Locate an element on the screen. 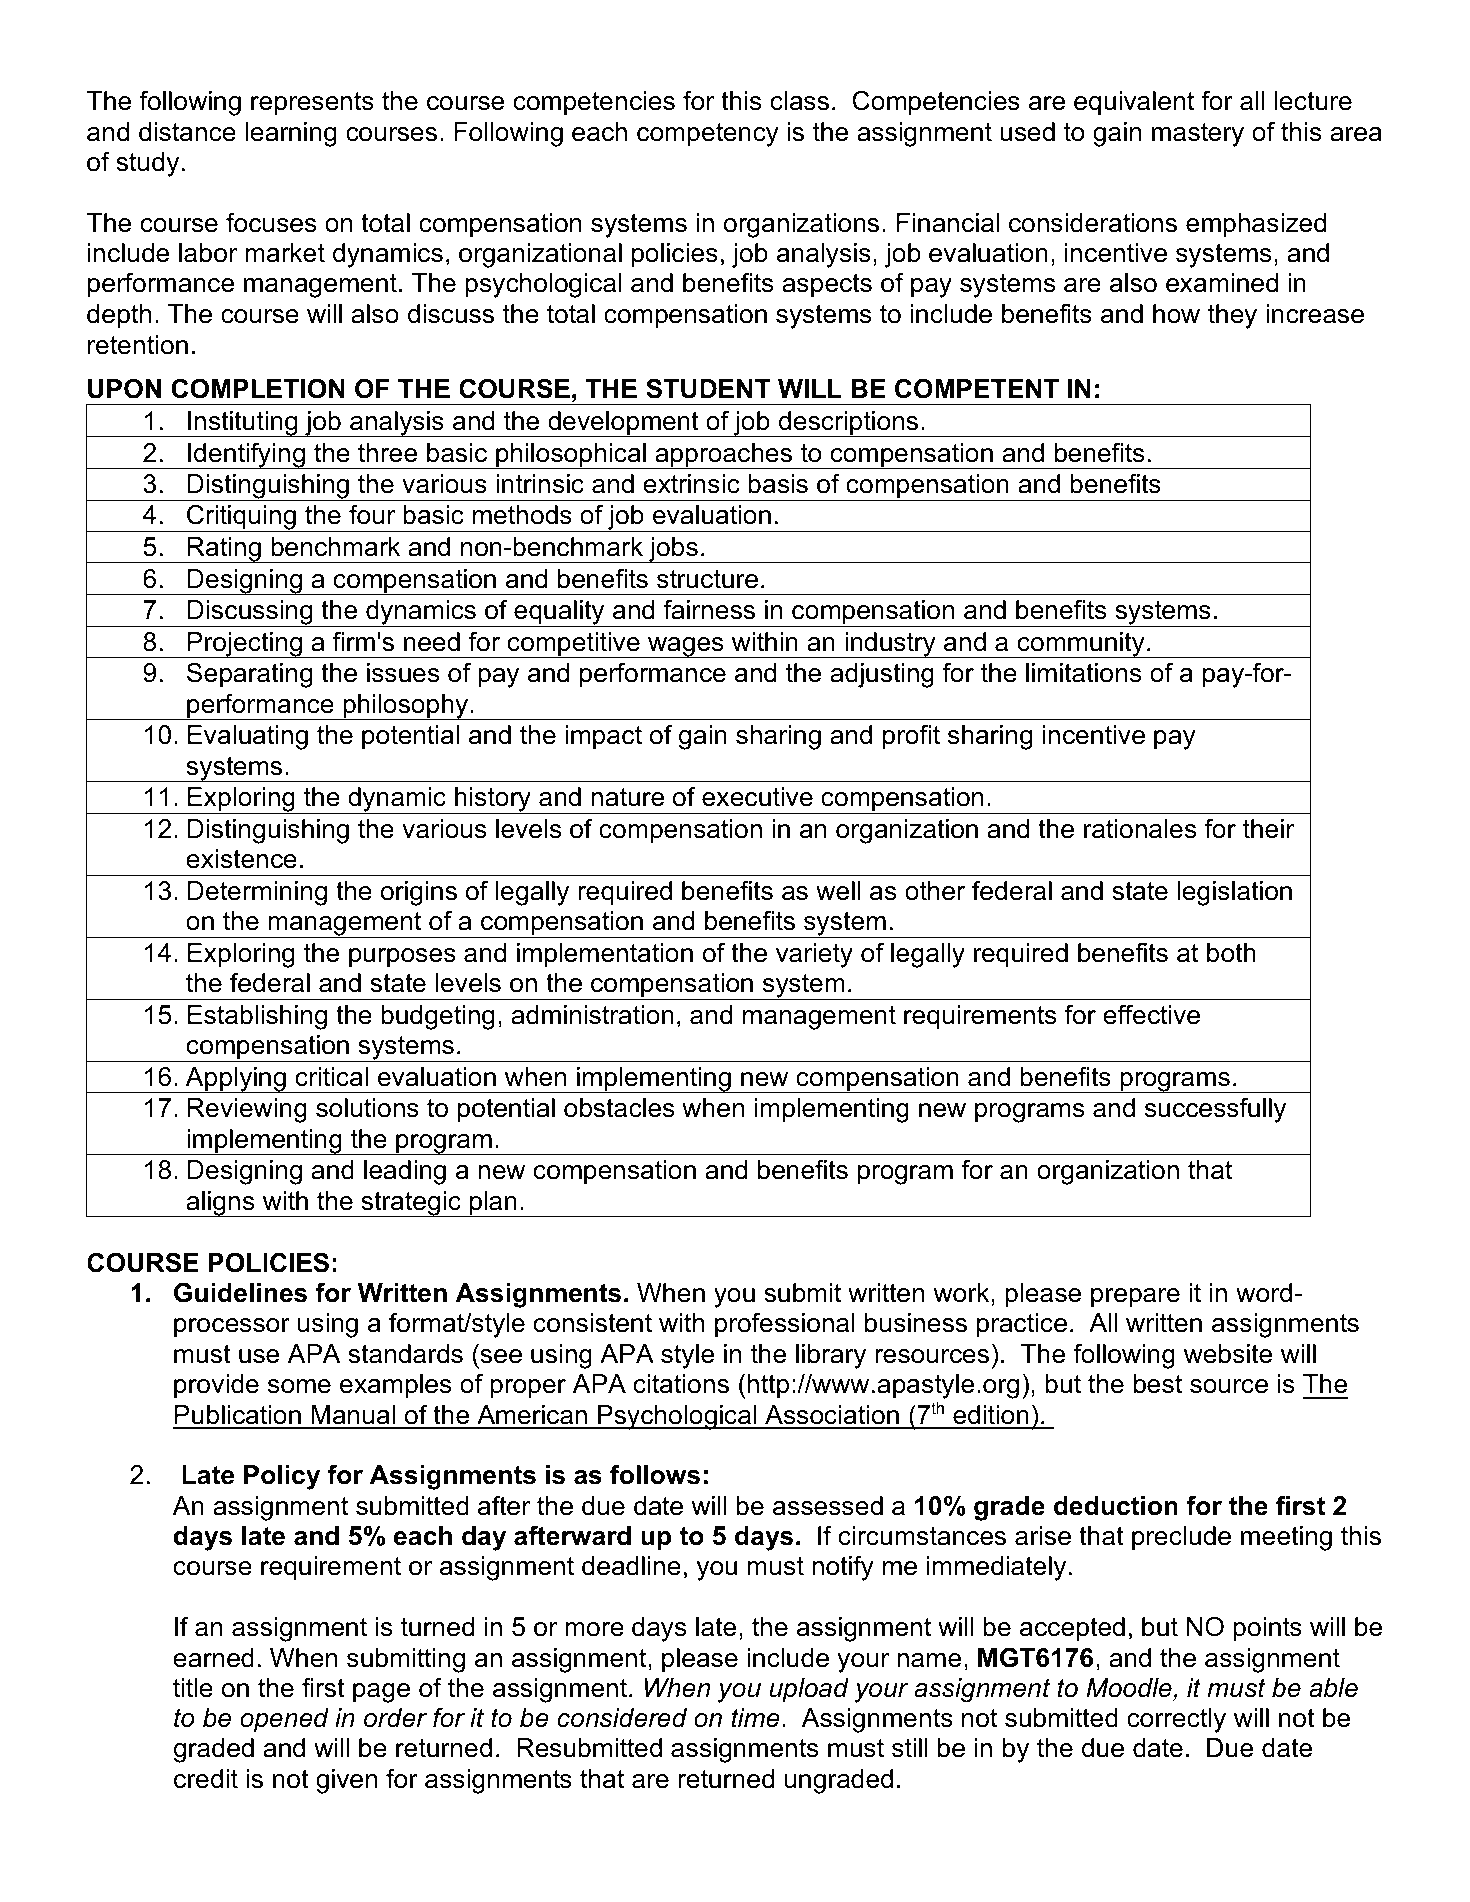  wages is located at coordinates (686, 647).
